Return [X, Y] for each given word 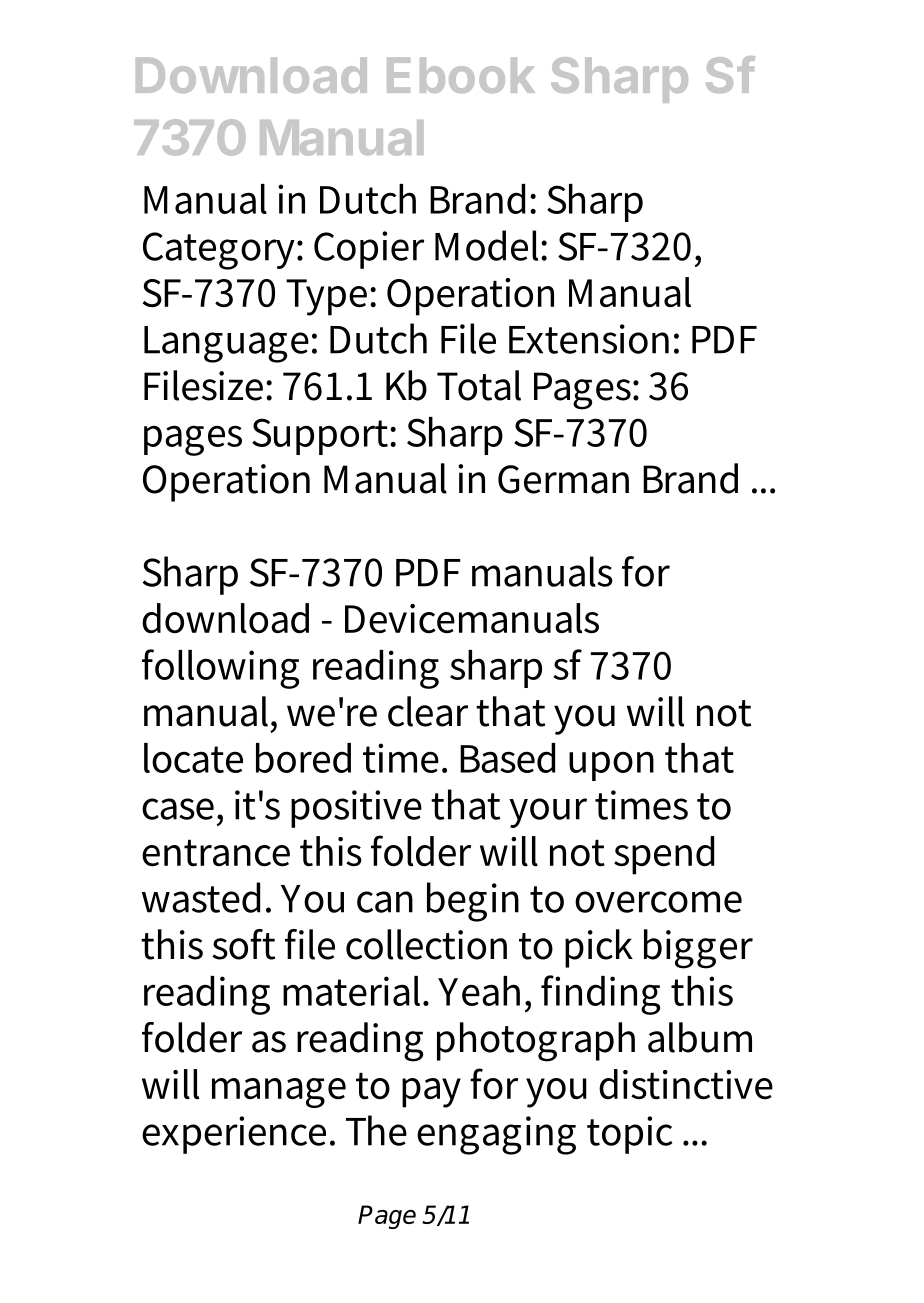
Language [226, 344]
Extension [589, 339]
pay [431, 1093]
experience [234, 1135]
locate [193, 758]
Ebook [461, 75]
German [563, 479]
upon [611, 766]
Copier [369, 250]
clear [428, 711]
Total [479, 385]
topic [629, 1135]
